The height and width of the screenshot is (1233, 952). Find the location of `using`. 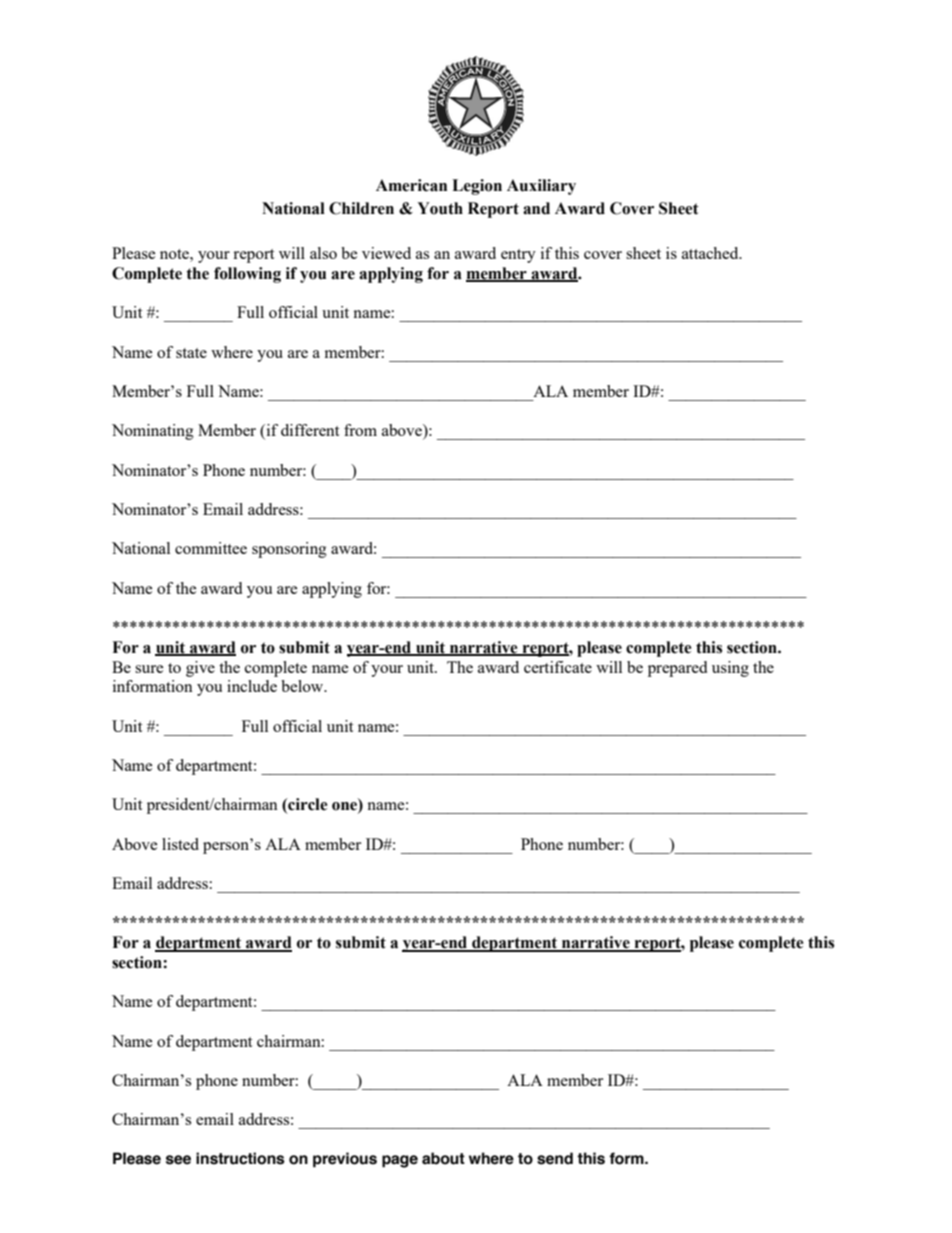

using is located at coordinates (730, 669).
